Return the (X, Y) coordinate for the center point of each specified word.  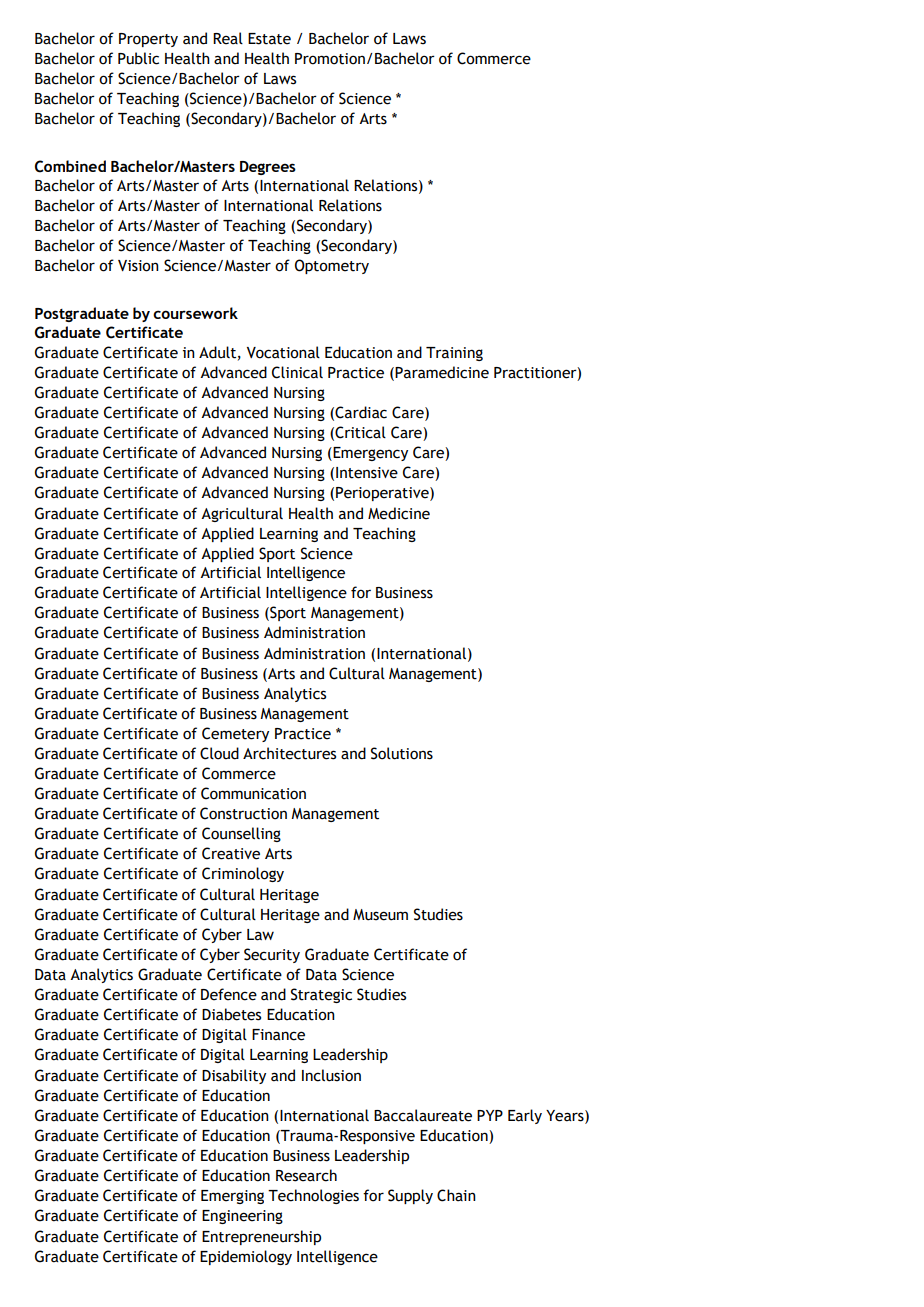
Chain (456, 1195)
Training (454, 354)
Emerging (232, 1197)
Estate (269, 39)
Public (138, 58)
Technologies (313, 1196)
